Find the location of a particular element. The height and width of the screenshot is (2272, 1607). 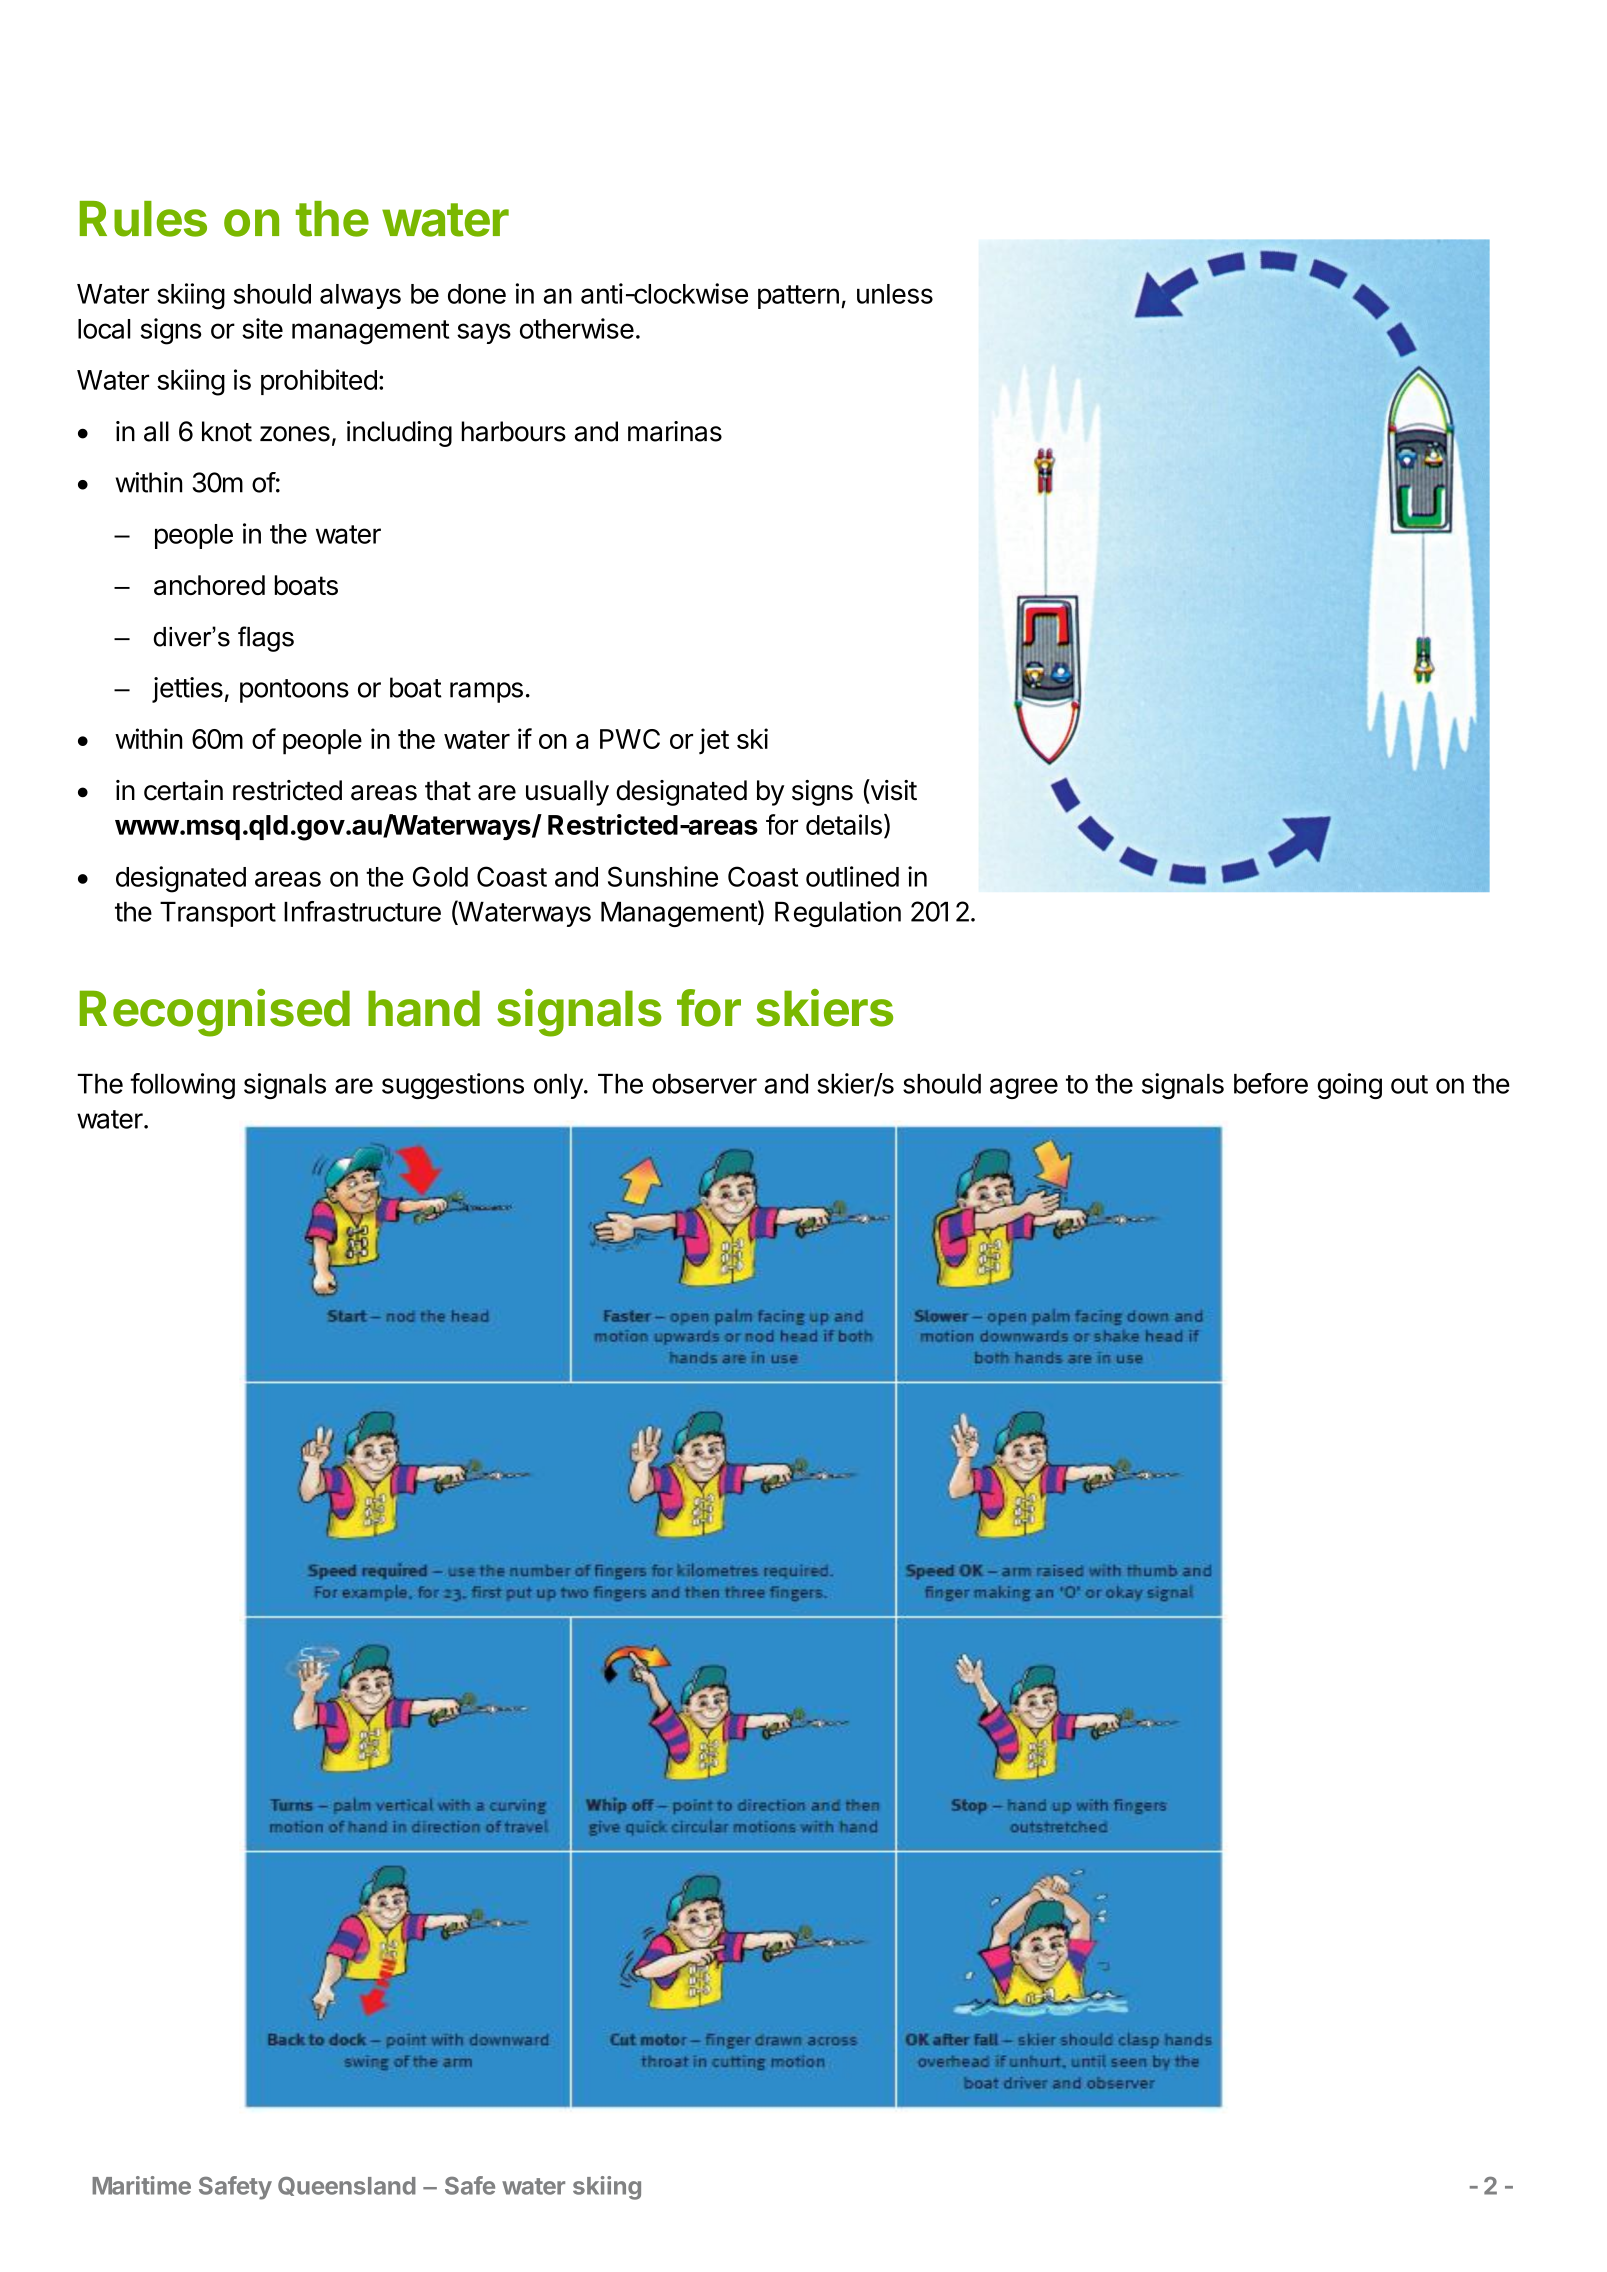

unless is located at coordinates (895, 294).
